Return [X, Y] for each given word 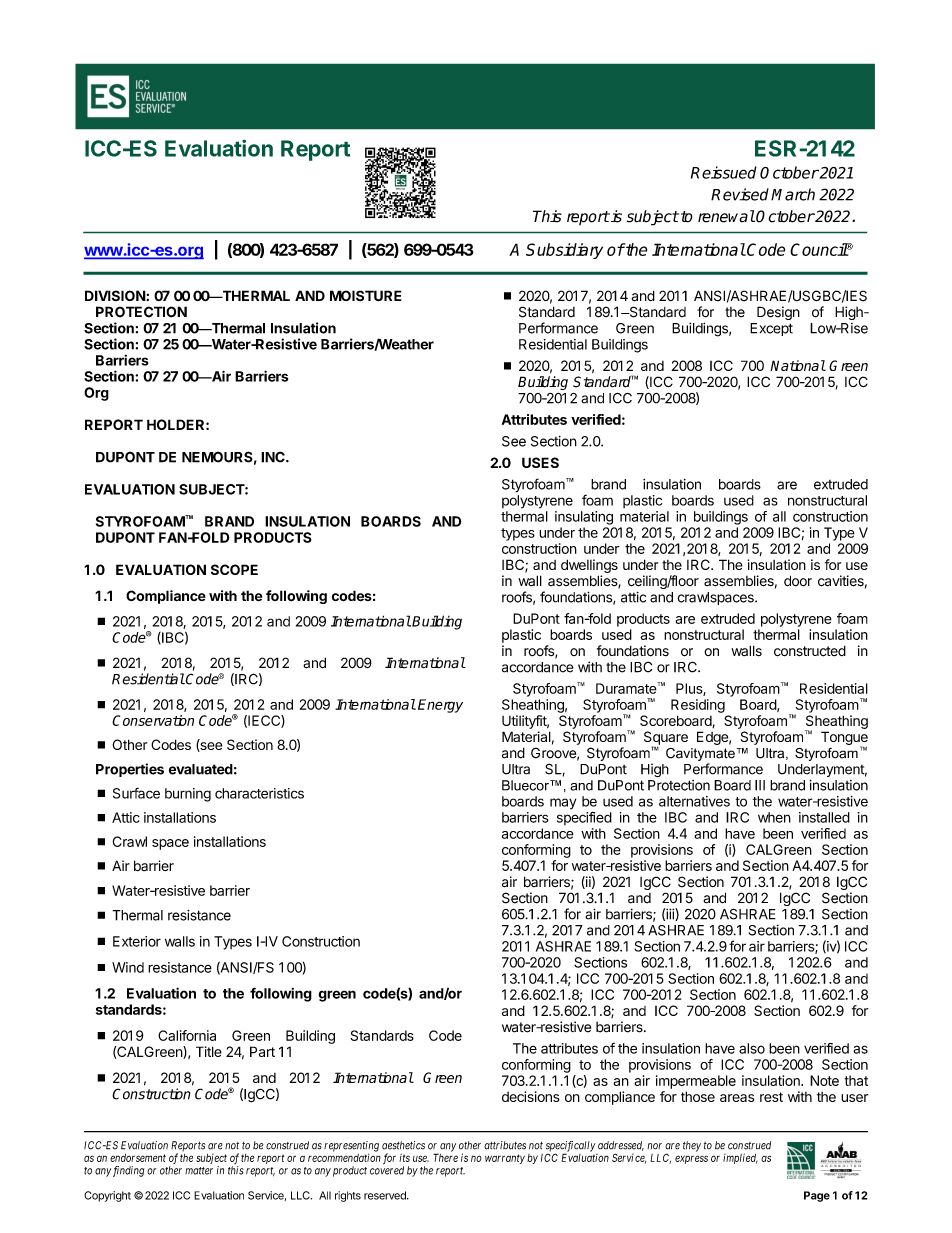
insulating [584, 518]
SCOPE [234, 569]
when [774, 817]
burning [188, 795]
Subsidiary [564, 251]
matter [199, 1171]
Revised [741, 194]
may [563, 804]
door [798, 581]
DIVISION [115, 295]
